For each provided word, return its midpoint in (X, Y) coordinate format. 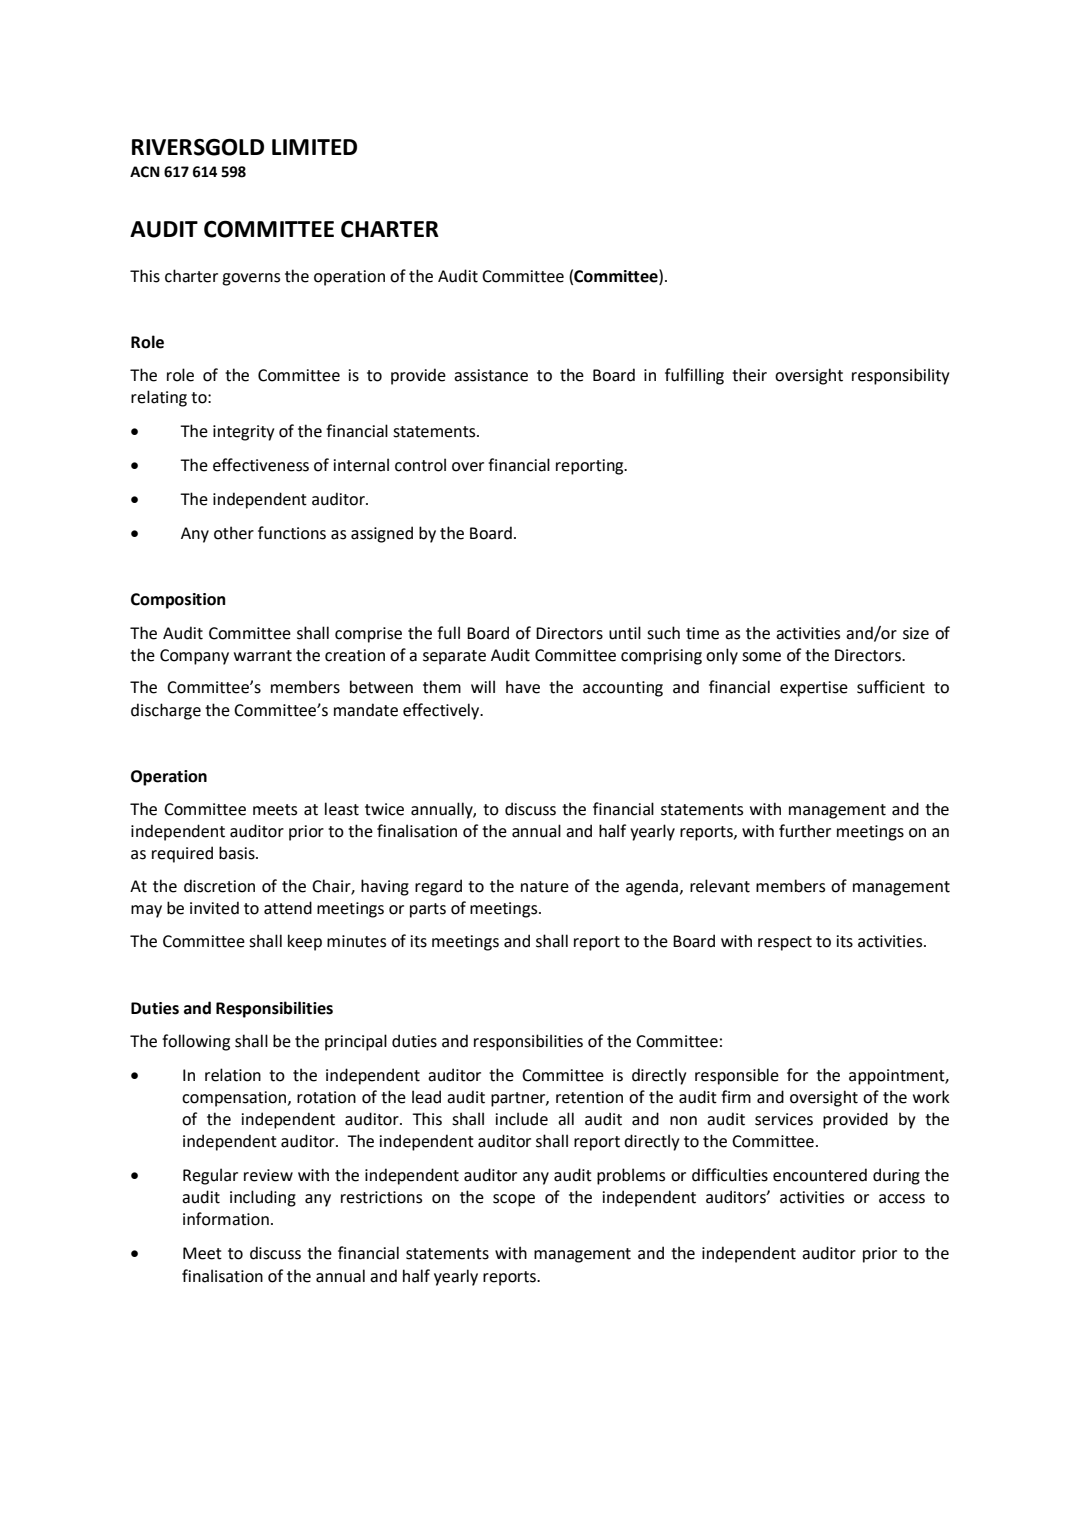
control (420, 465)
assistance (491, 375)
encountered (820, 1175)
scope (514, 1200)
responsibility (900, 376)
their (749, 375)
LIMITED (314, 147)
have (523, 687)
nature (545, 887)
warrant (263, 656)
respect (785, 943)
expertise (814, 689)
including (263, 1198)
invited (214, 908)
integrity (243, 433)
